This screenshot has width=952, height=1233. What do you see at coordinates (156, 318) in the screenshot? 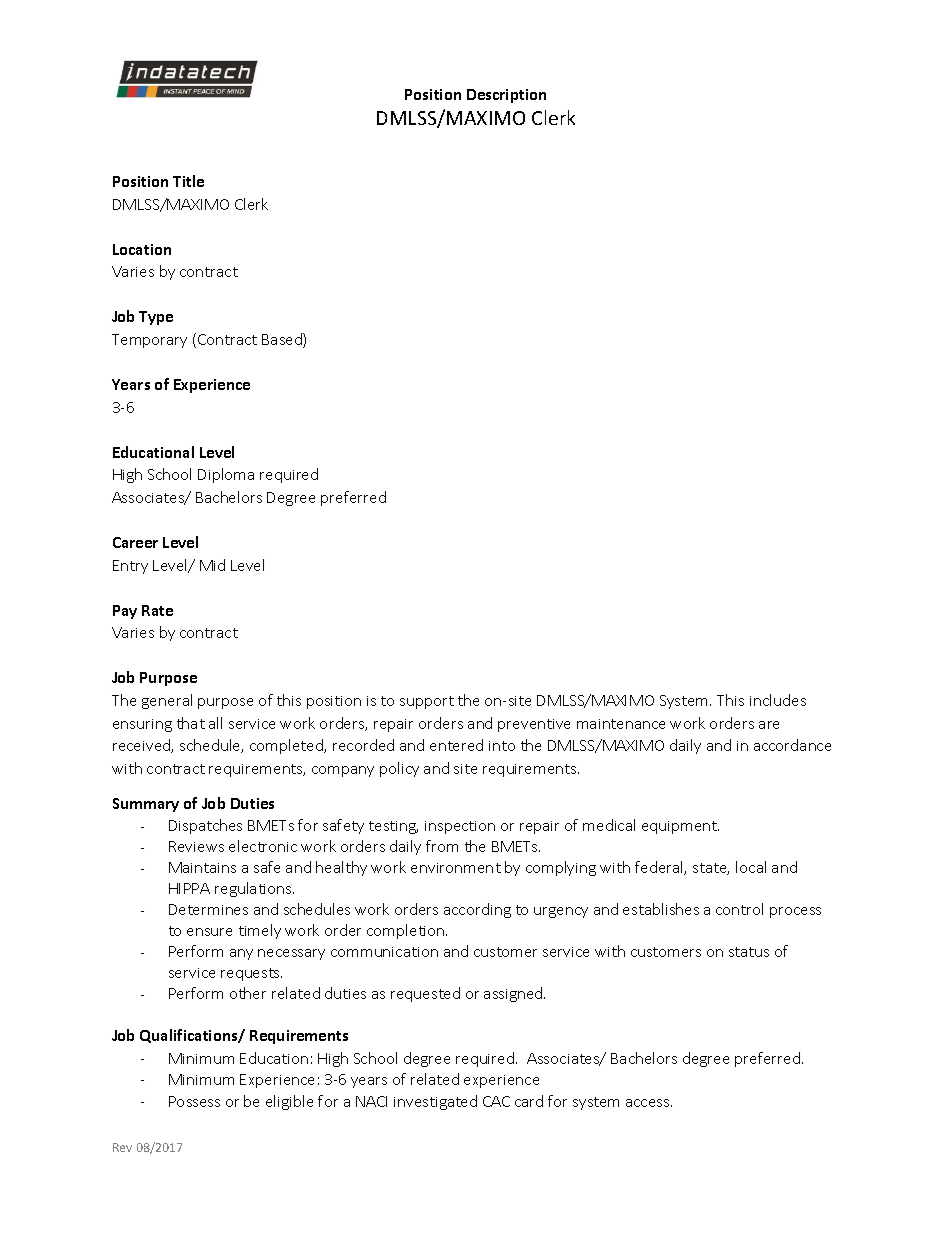
I see `Type` at bounding box center [156, 318].
